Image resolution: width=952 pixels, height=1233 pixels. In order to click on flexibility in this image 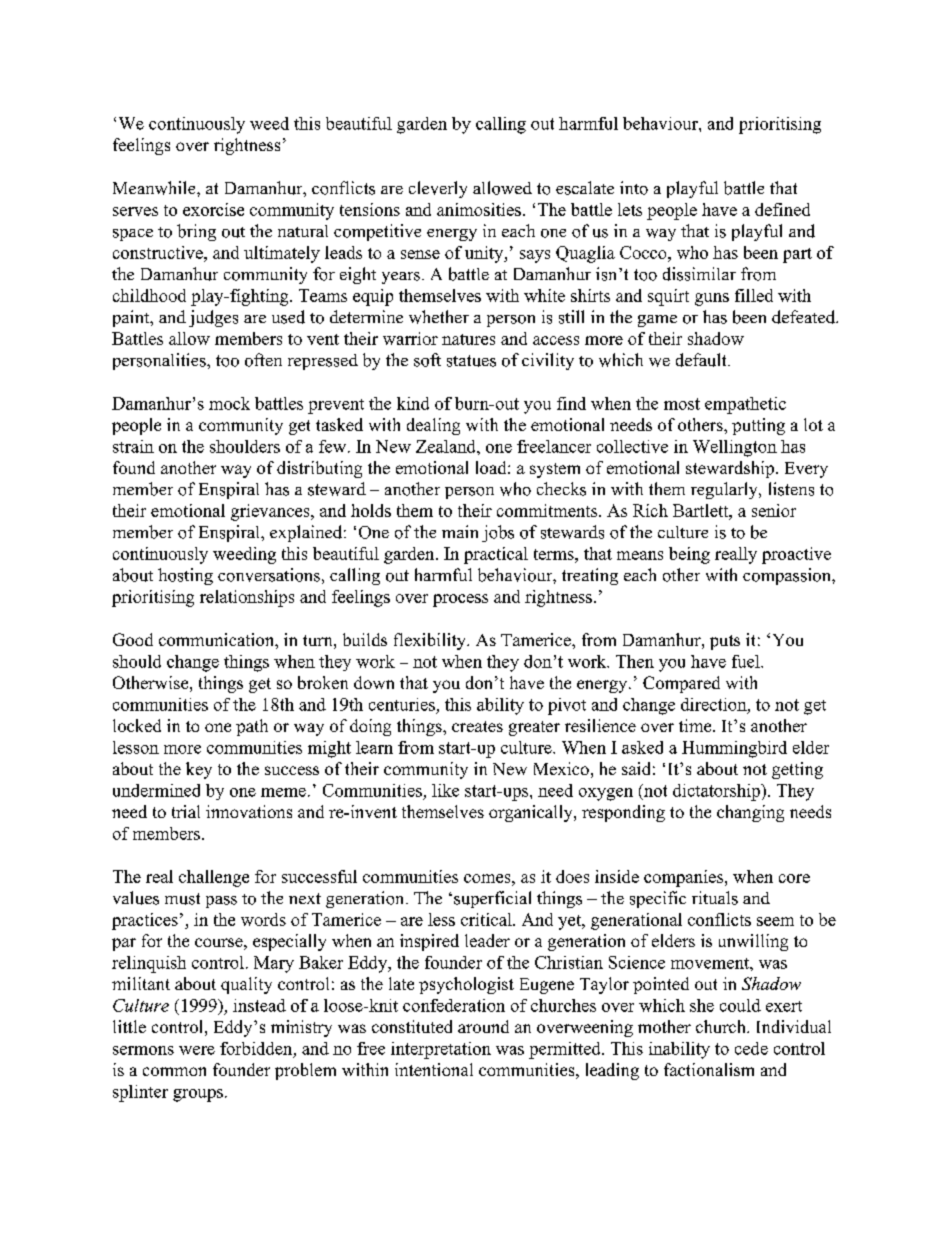, I will do `click(431, 641)`.
